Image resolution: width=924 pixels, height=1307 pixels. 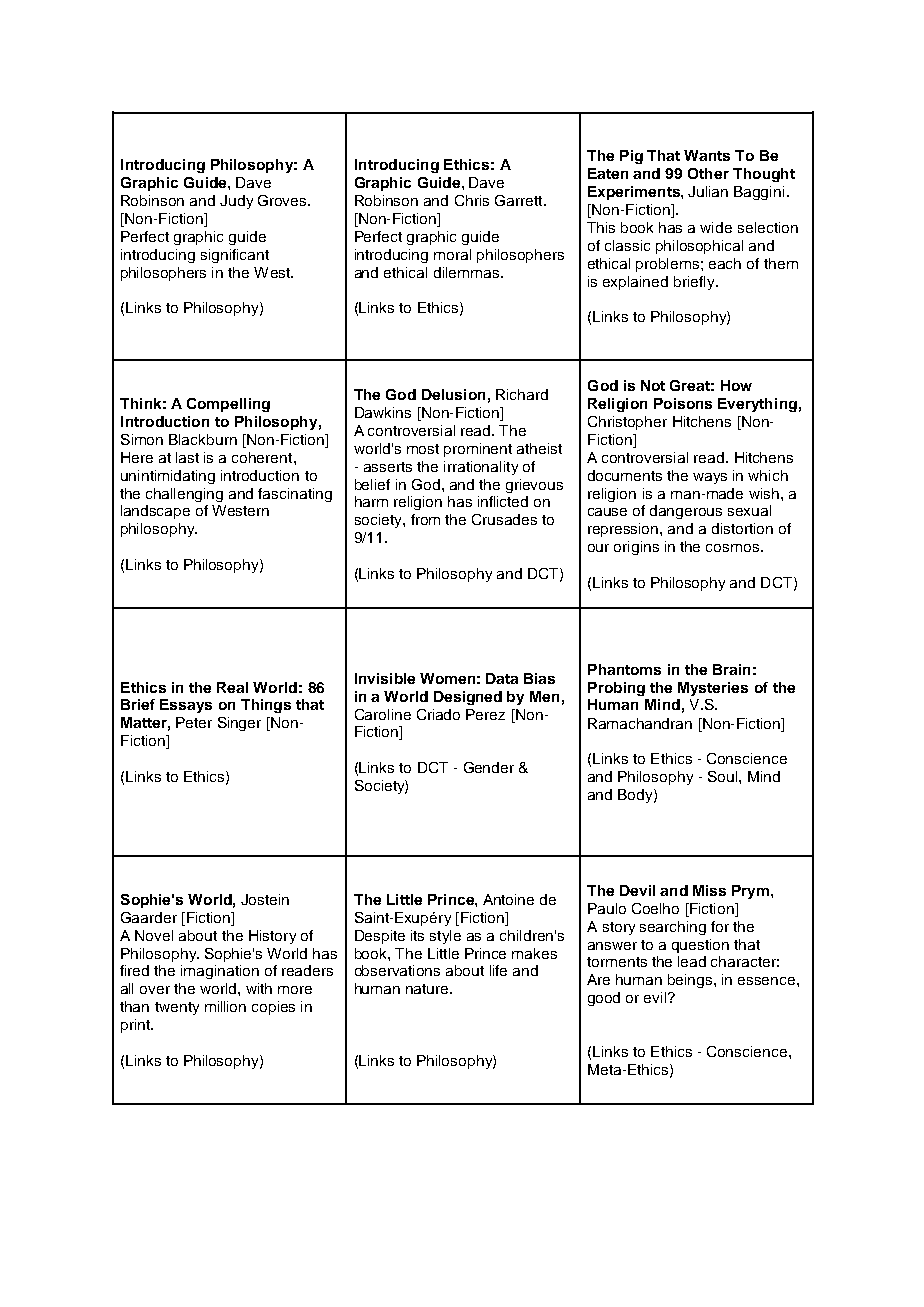 What do you see at coordinates (453, 394) in the screenshot?
I see `Delusion` at bounding box center [453, 394].
